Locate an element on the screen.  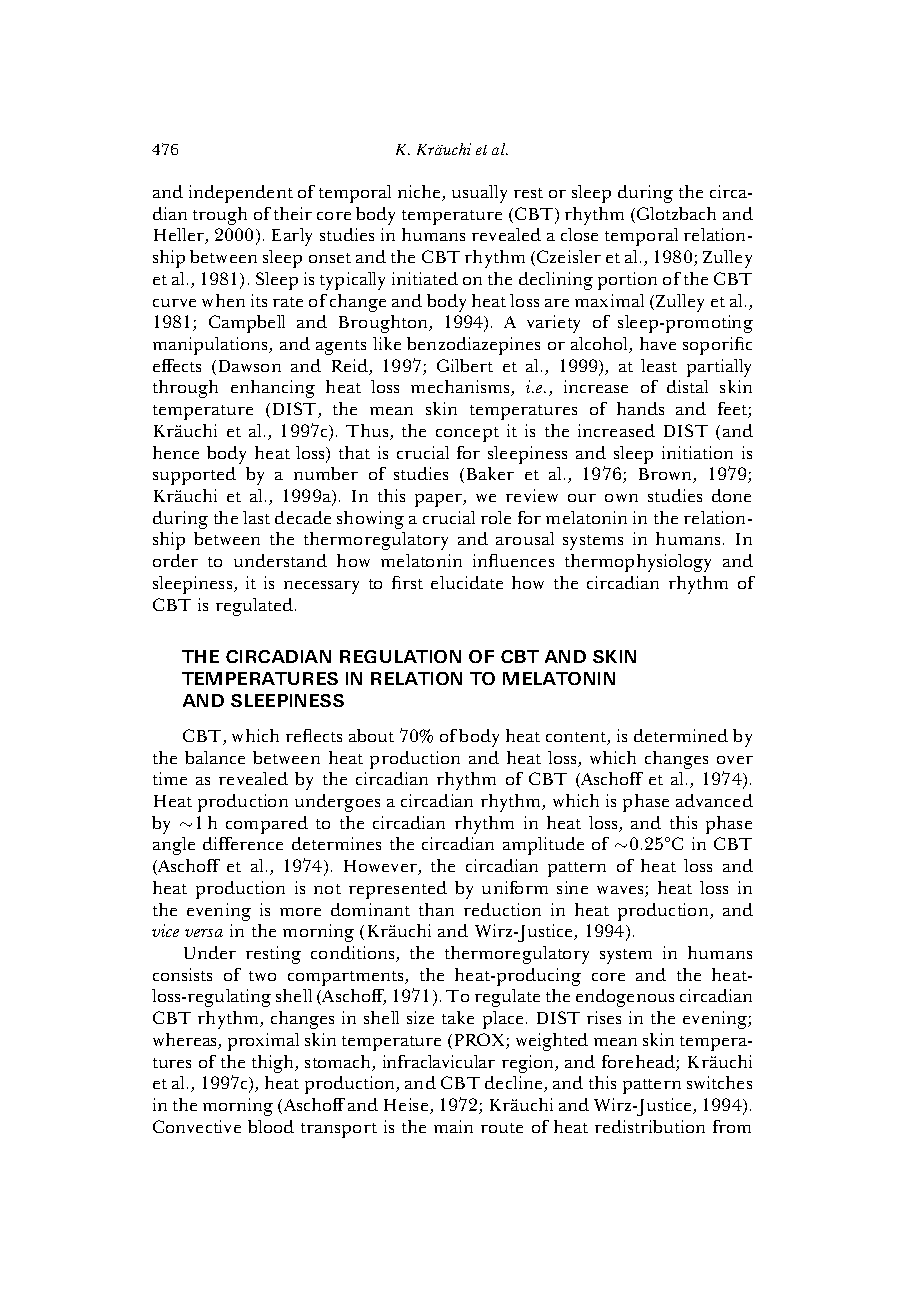
Gilbert is located at coordinates (465, 365).
